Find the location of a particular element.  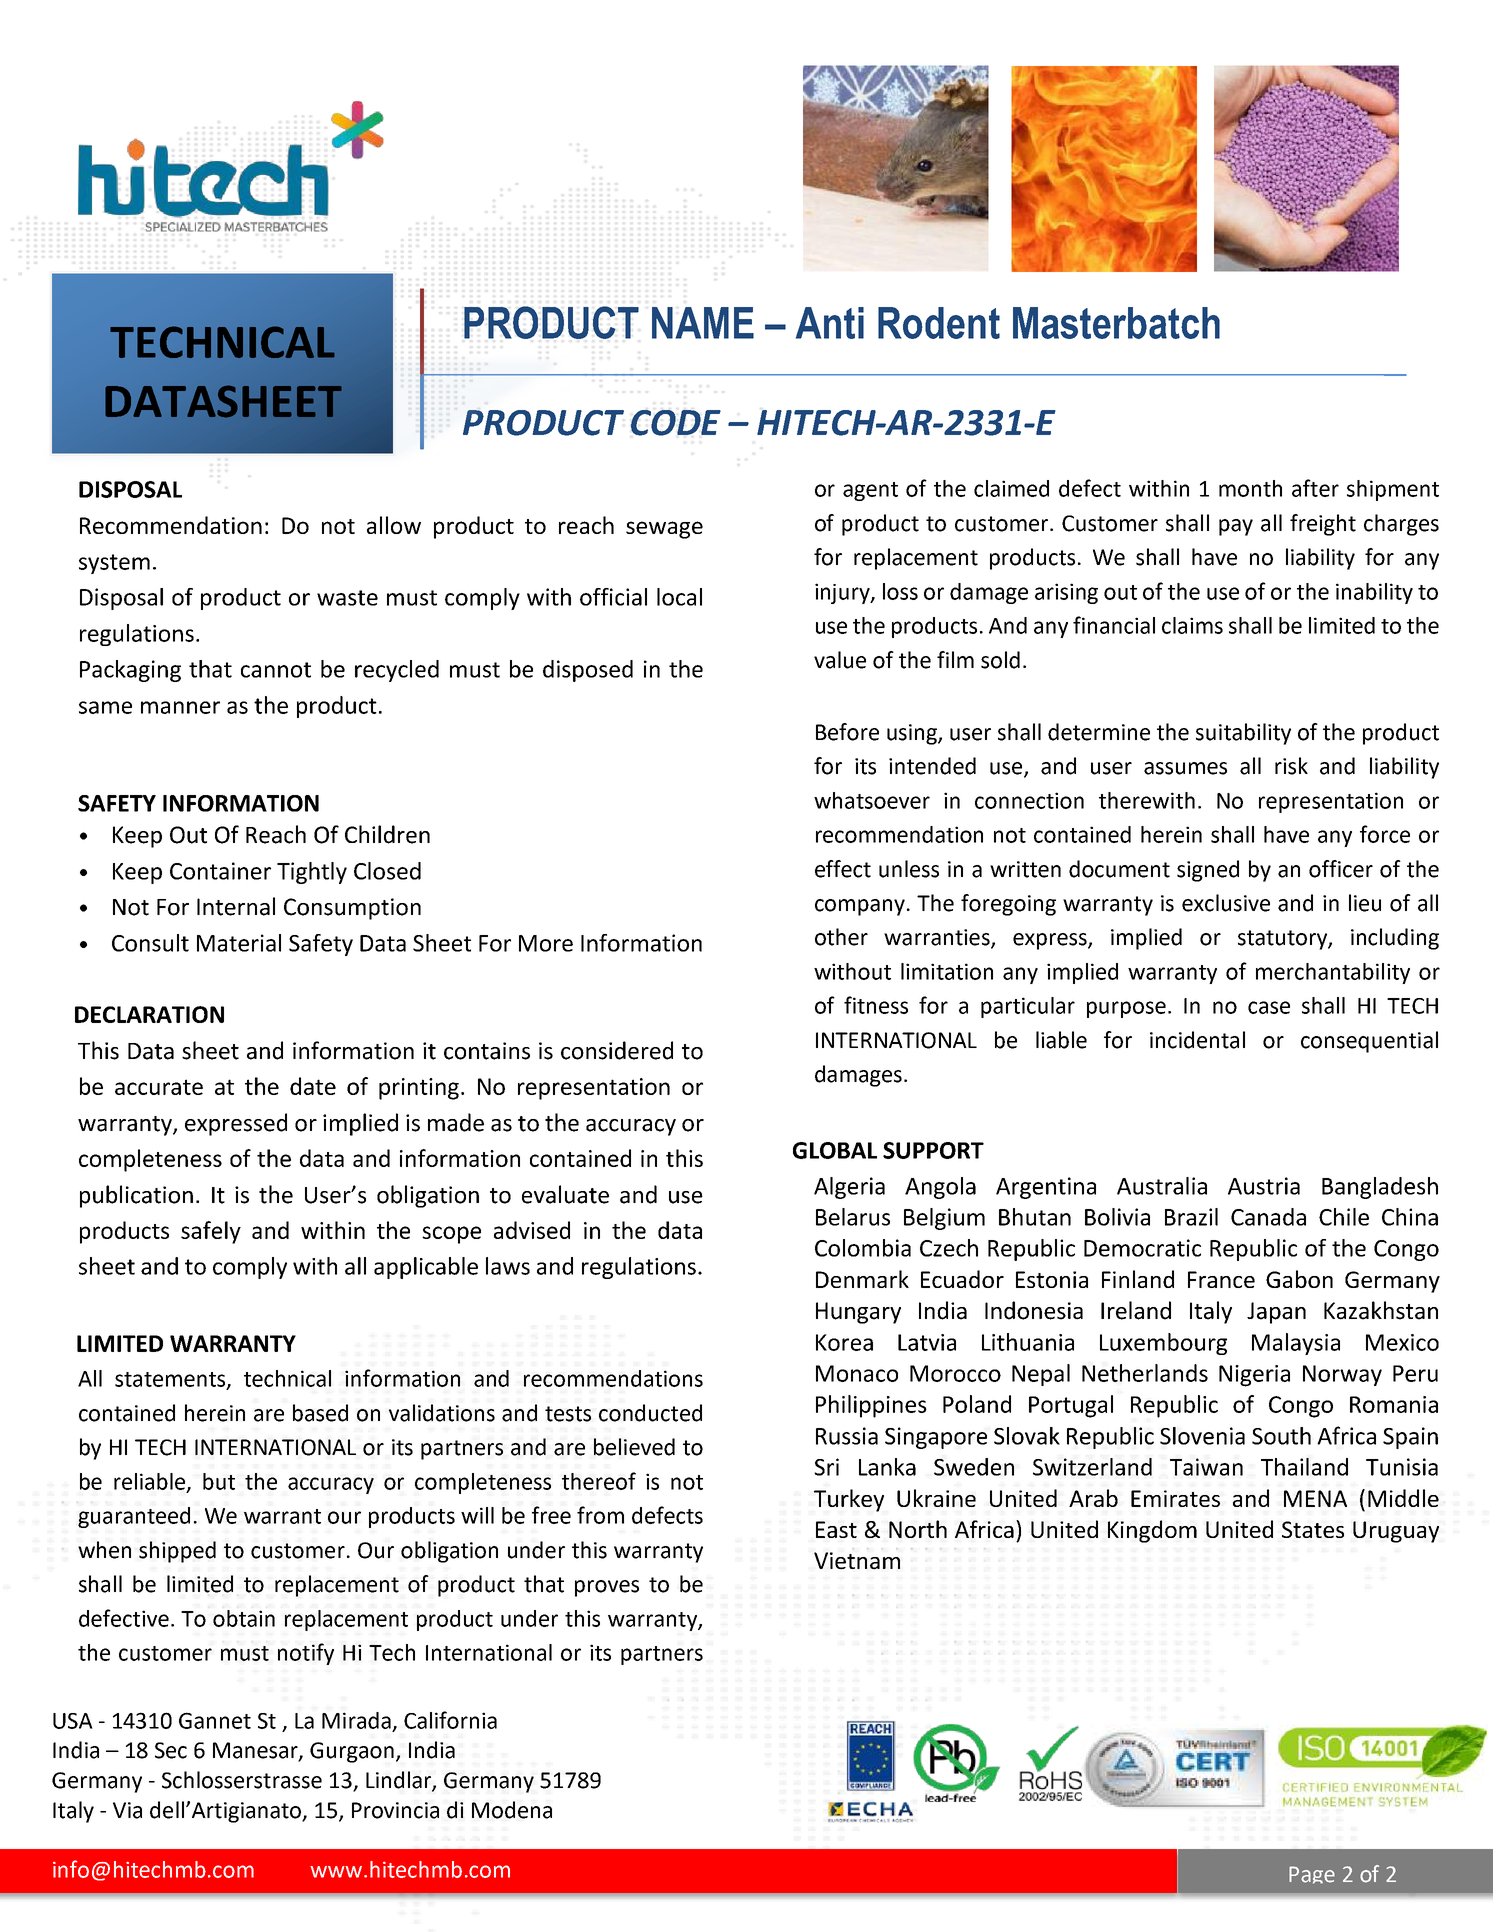

accurate is located at coordinates (159, 1087).
